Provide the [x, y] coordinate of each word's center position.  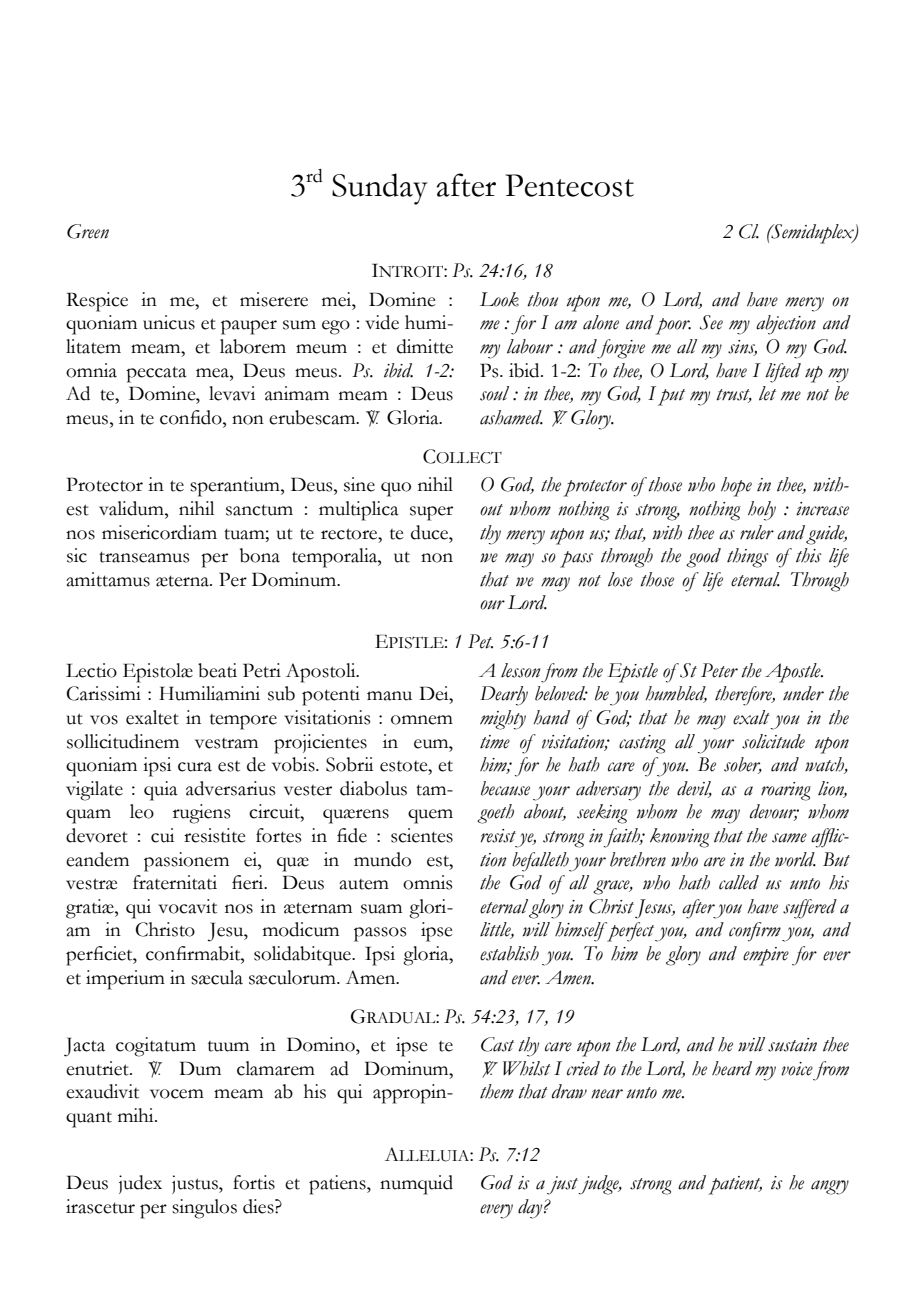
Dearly [504, 696]
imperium [125, 980]
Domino [322, 1044]
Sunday [380, 189]
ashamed [511, 417]
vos [104, 720]
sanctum [259, 510]
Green [88, 231]
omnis [427, 882]
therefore [745, 696]
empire [766, 956]
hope [736, 487]
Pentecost [569, 185]
